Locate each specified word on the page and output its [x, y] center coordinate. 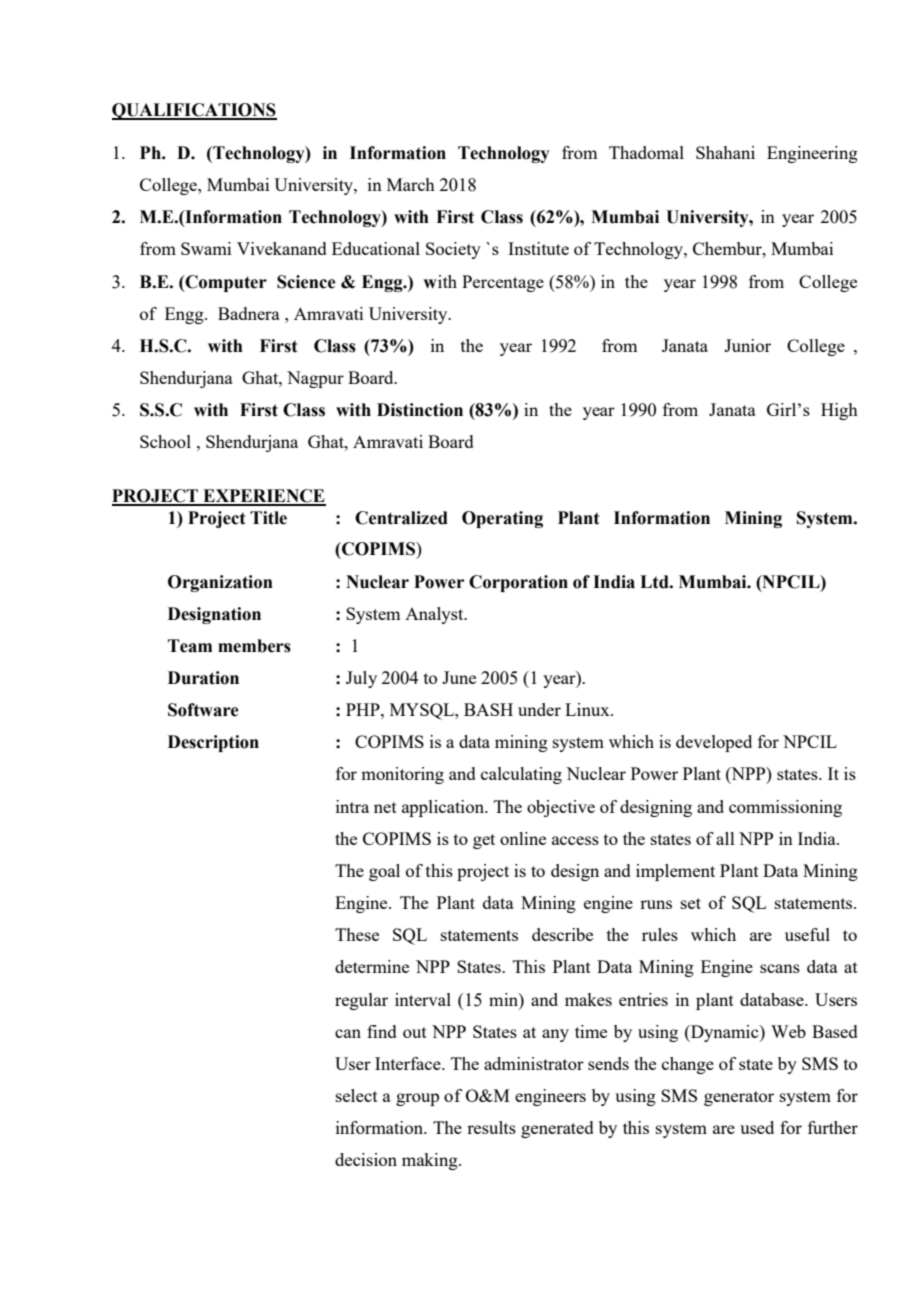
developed [714, 743]
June [459, 677]
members [254, 646]
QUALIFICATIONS [194, 111]
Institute [538, 248]
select [357, 1095]
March [411, 184]
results [491, 1127]
